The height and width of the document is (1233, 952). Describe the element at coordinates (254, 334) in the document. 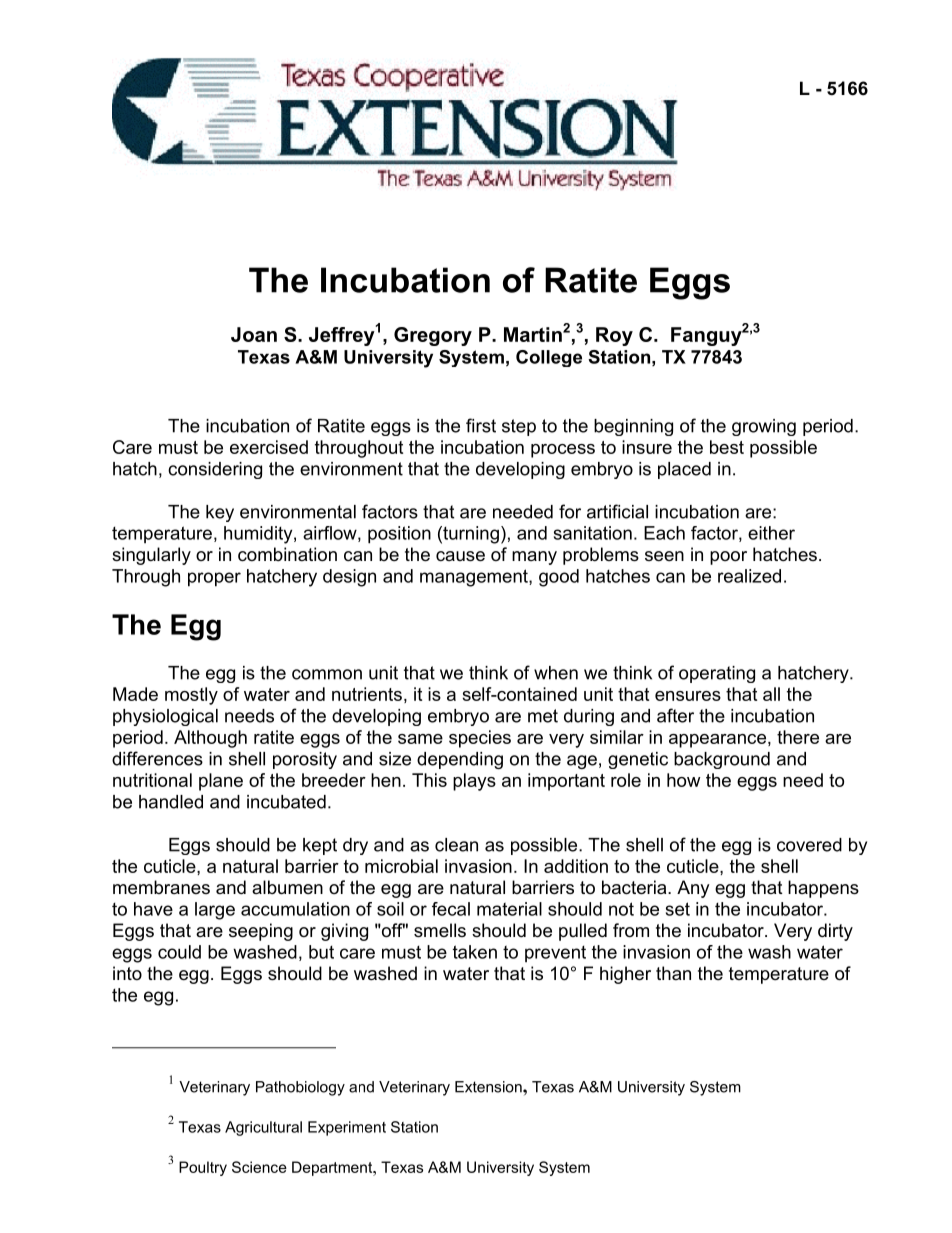

I see `Joan` at that location.
